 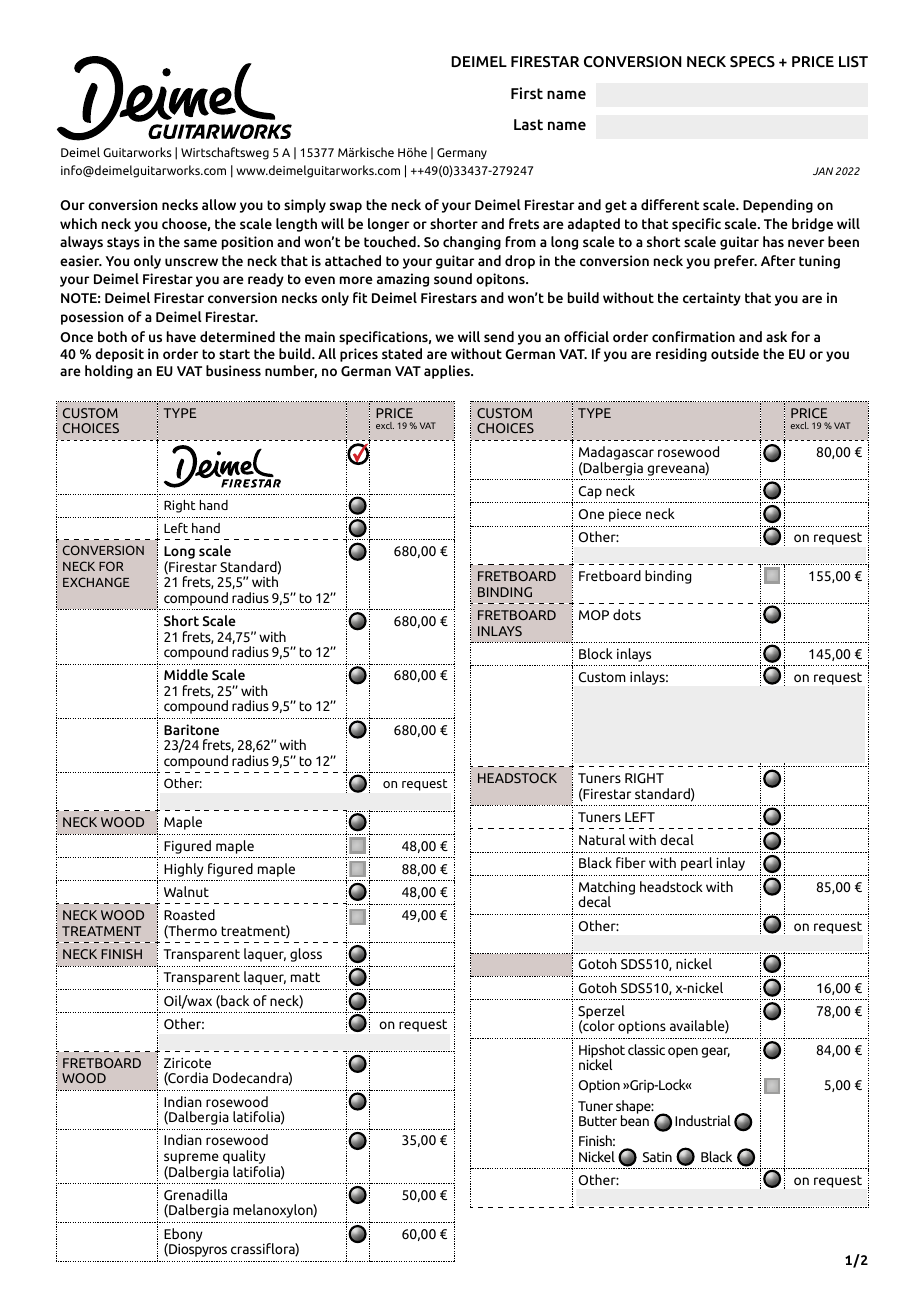 What do you see at coordinates (527, 93) in the image?
I see `First` at bounding box center [527, 93].
